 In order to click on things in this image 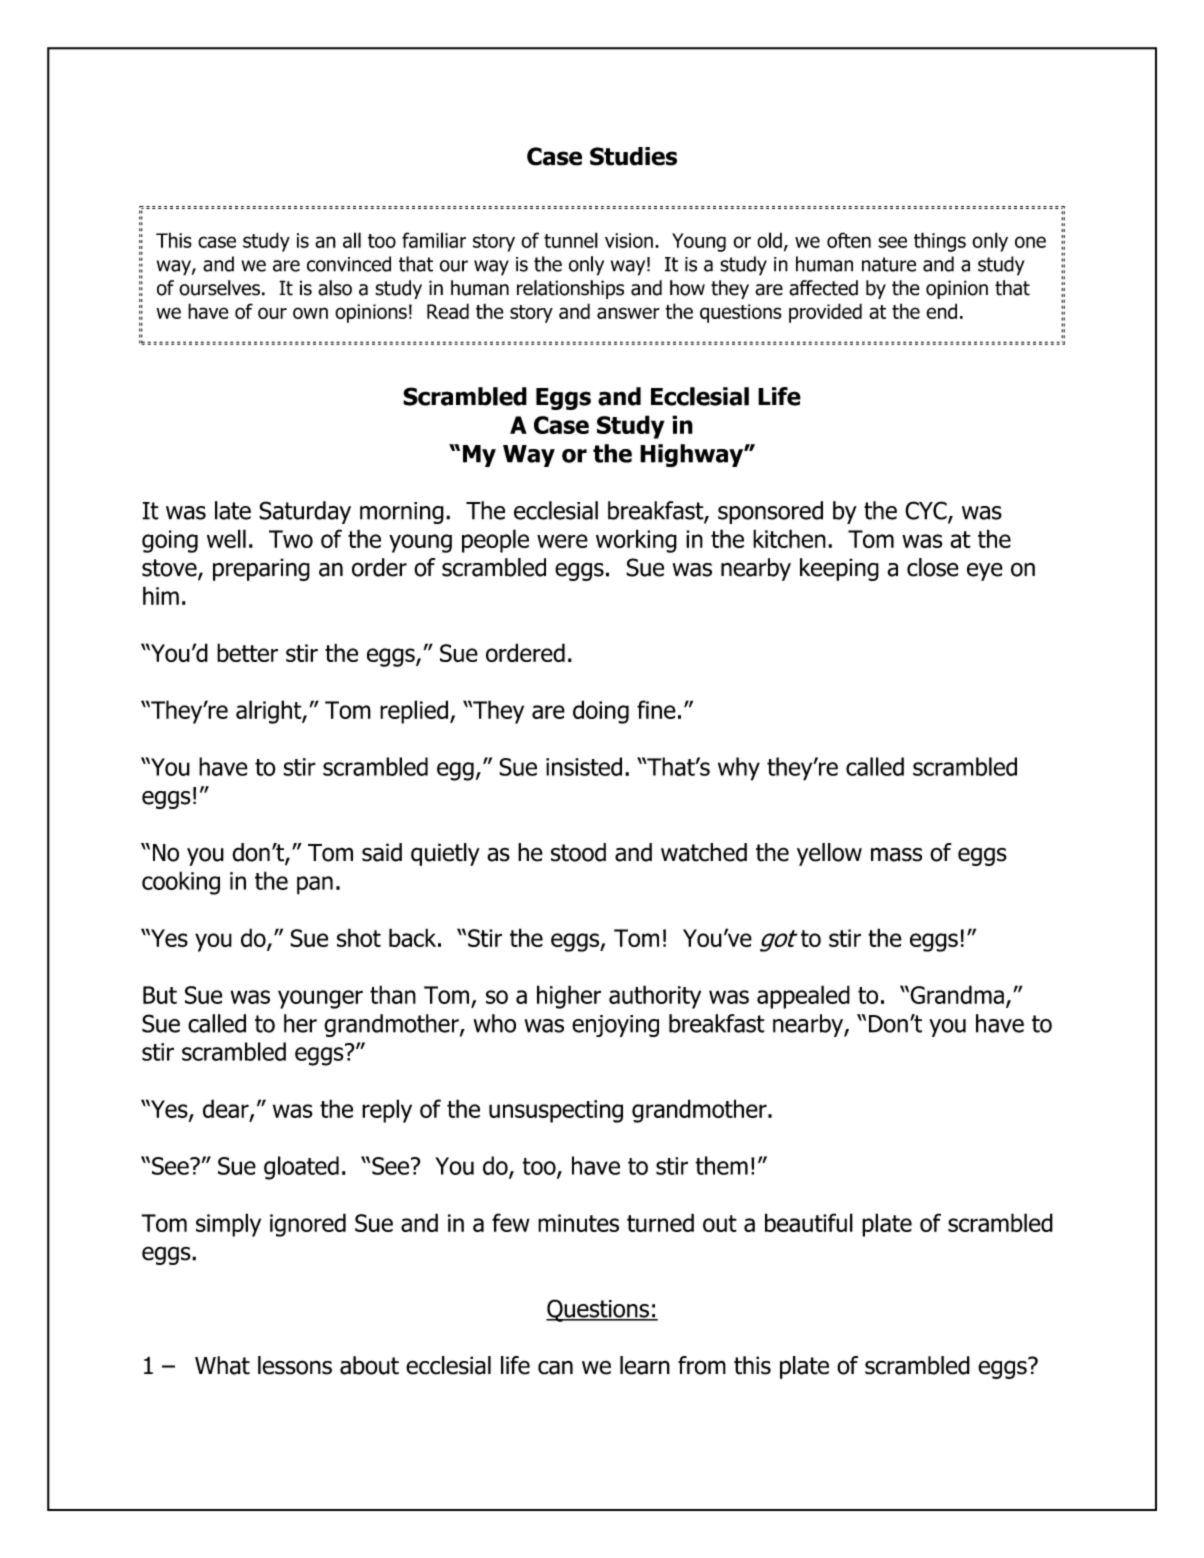, I will do `click(940, 242)`.
